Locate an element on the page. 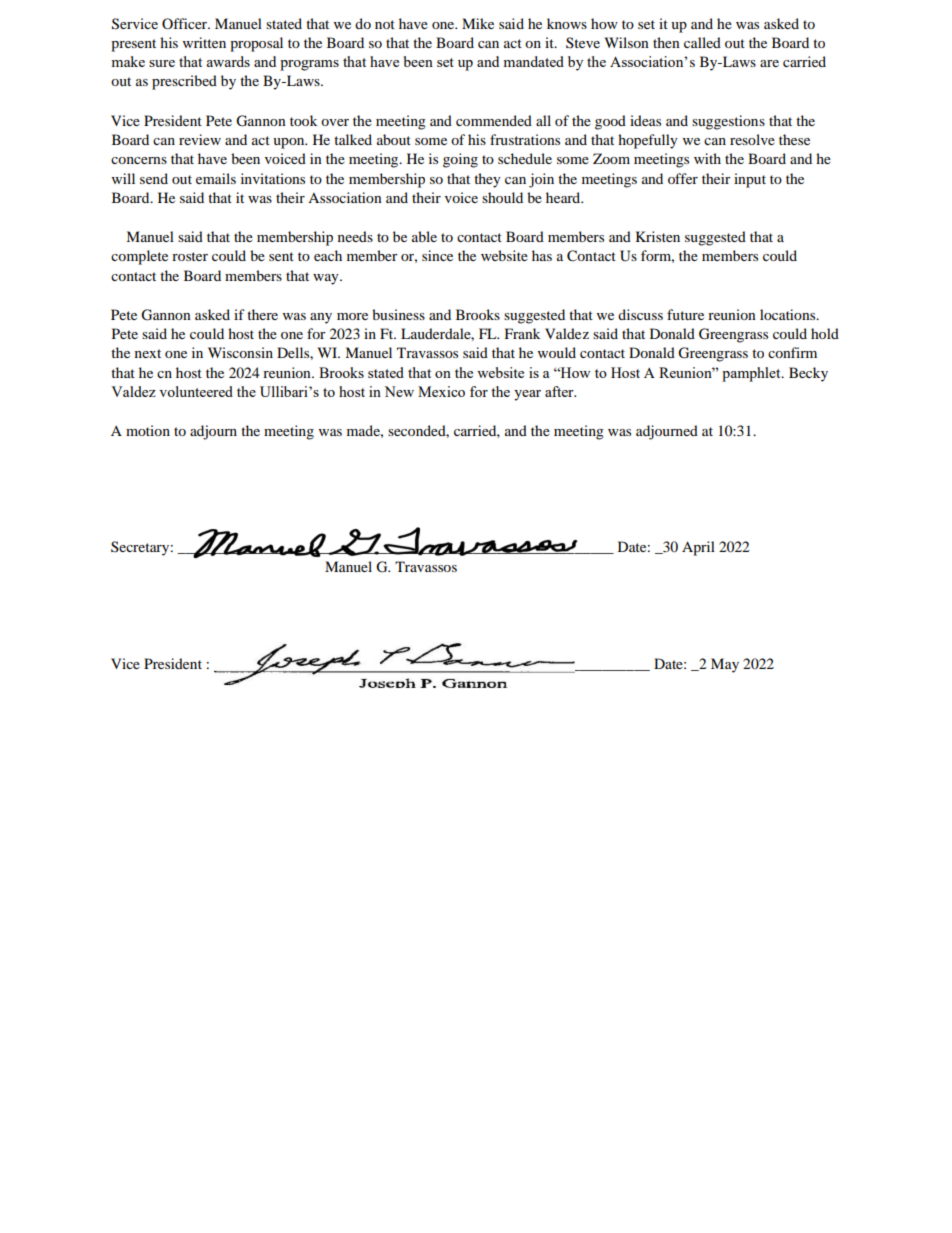 This page has width=952, height=1233. year is located at coordinates (527, 395).
